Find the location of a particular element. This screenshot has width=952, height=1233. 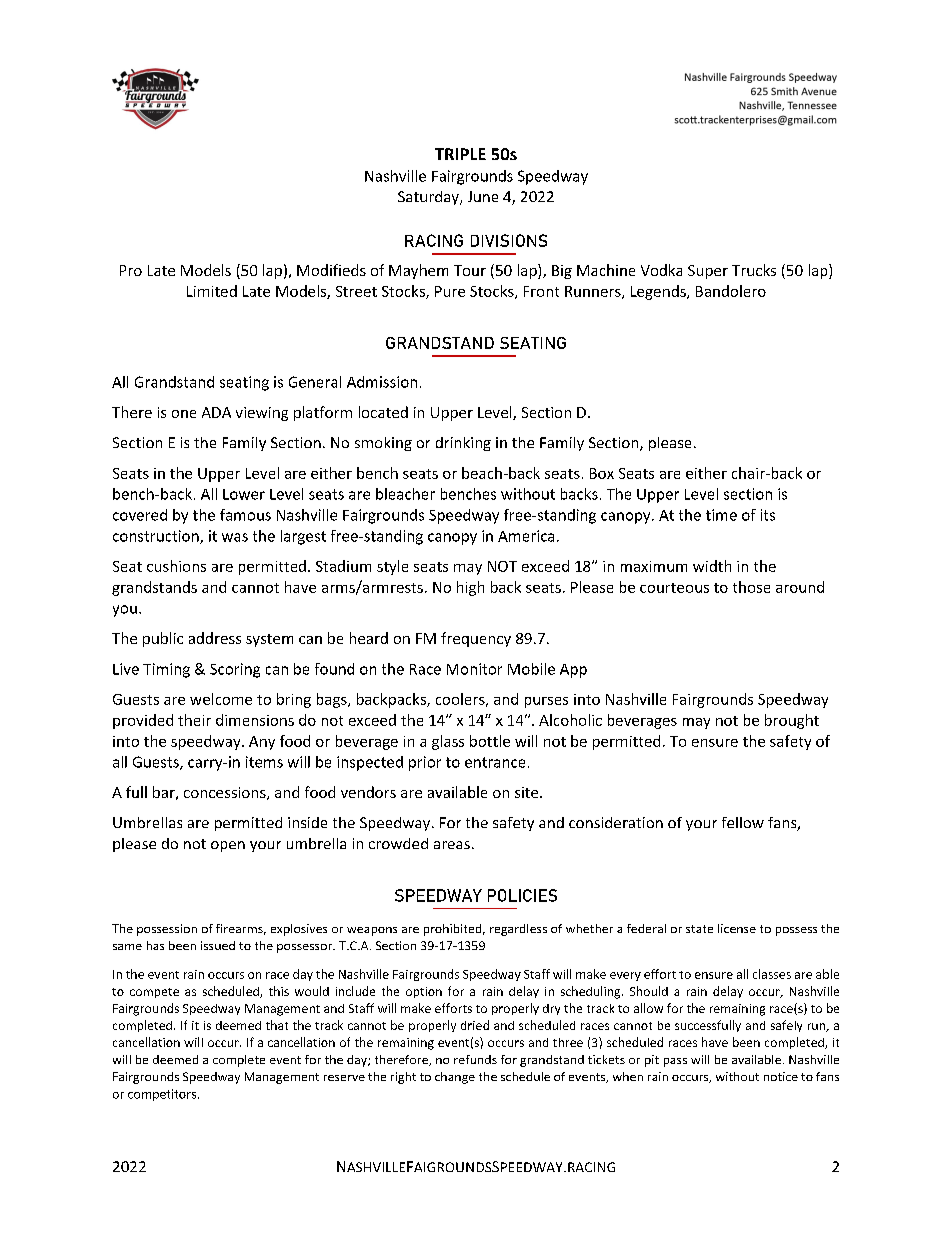

frequency is located at coordinates (476, 639).
